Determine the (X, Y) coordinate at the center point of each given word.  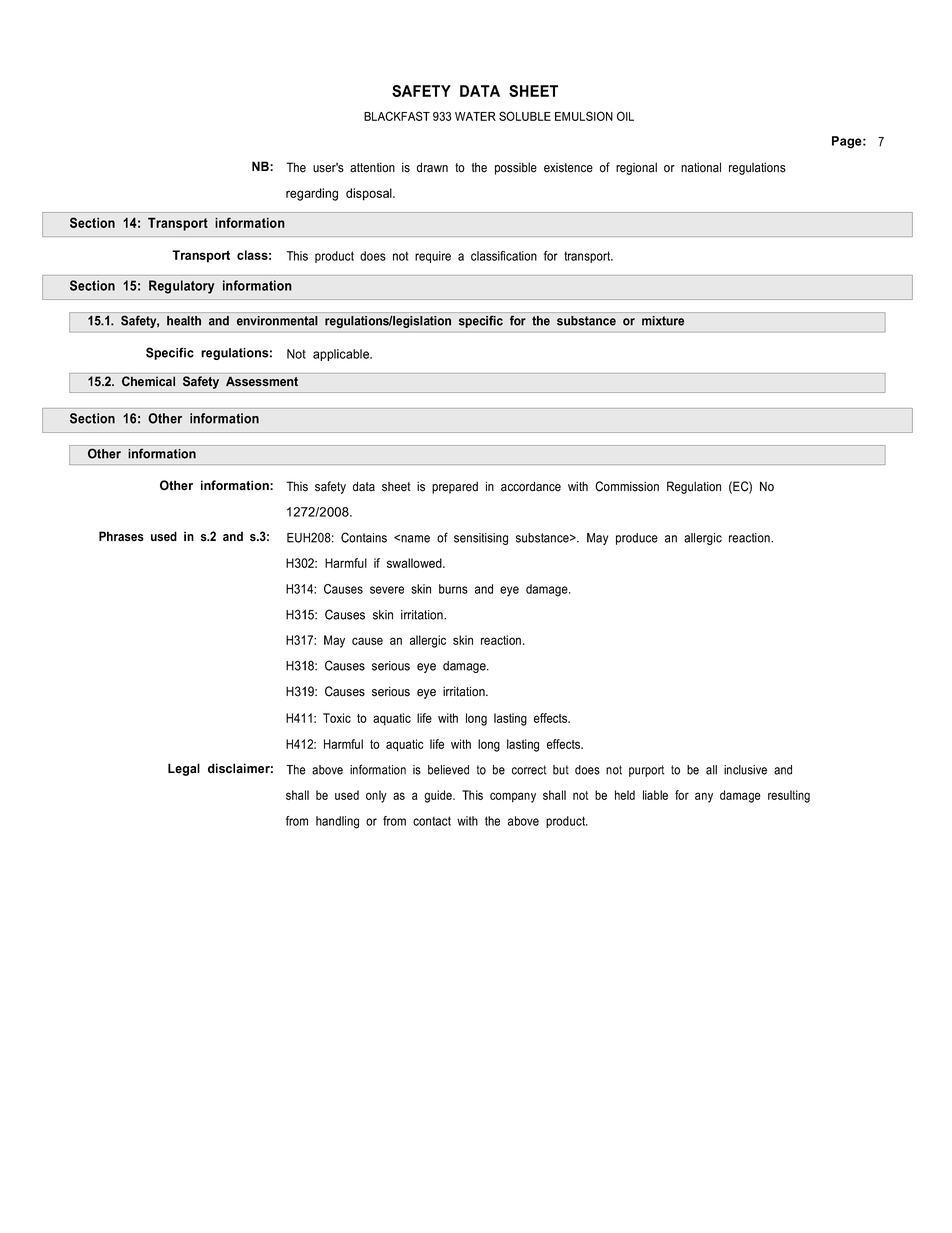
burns (453, 589)
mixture (663, 321)
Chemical (148, 381)
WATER (475, 116)
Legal (184, 769)
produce (637, 539)
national (701, 167)
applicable (342, 355)
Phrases (121, 536)
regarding (312, 194)
